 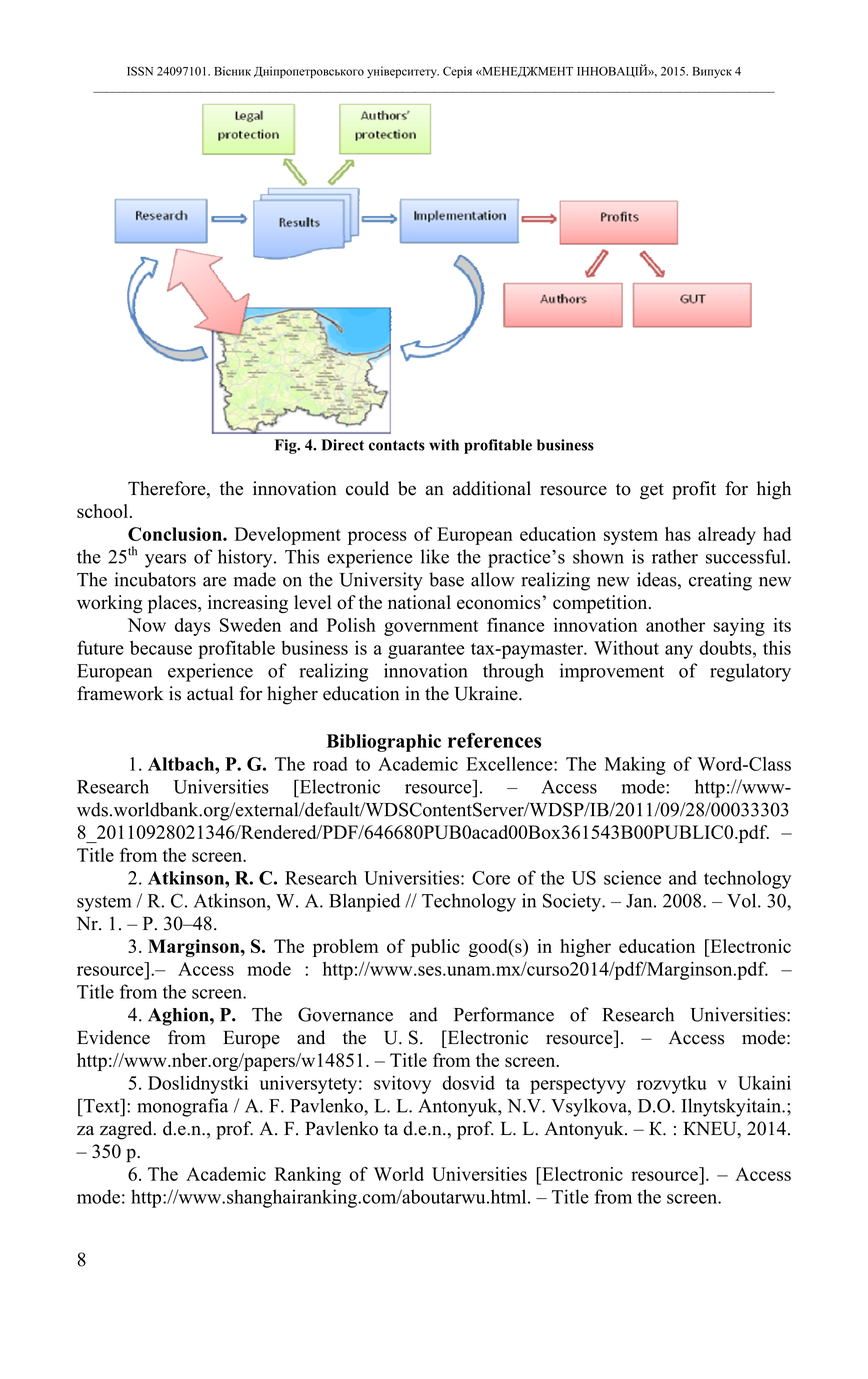 I want to click on base, so click(x=446, y=579).
